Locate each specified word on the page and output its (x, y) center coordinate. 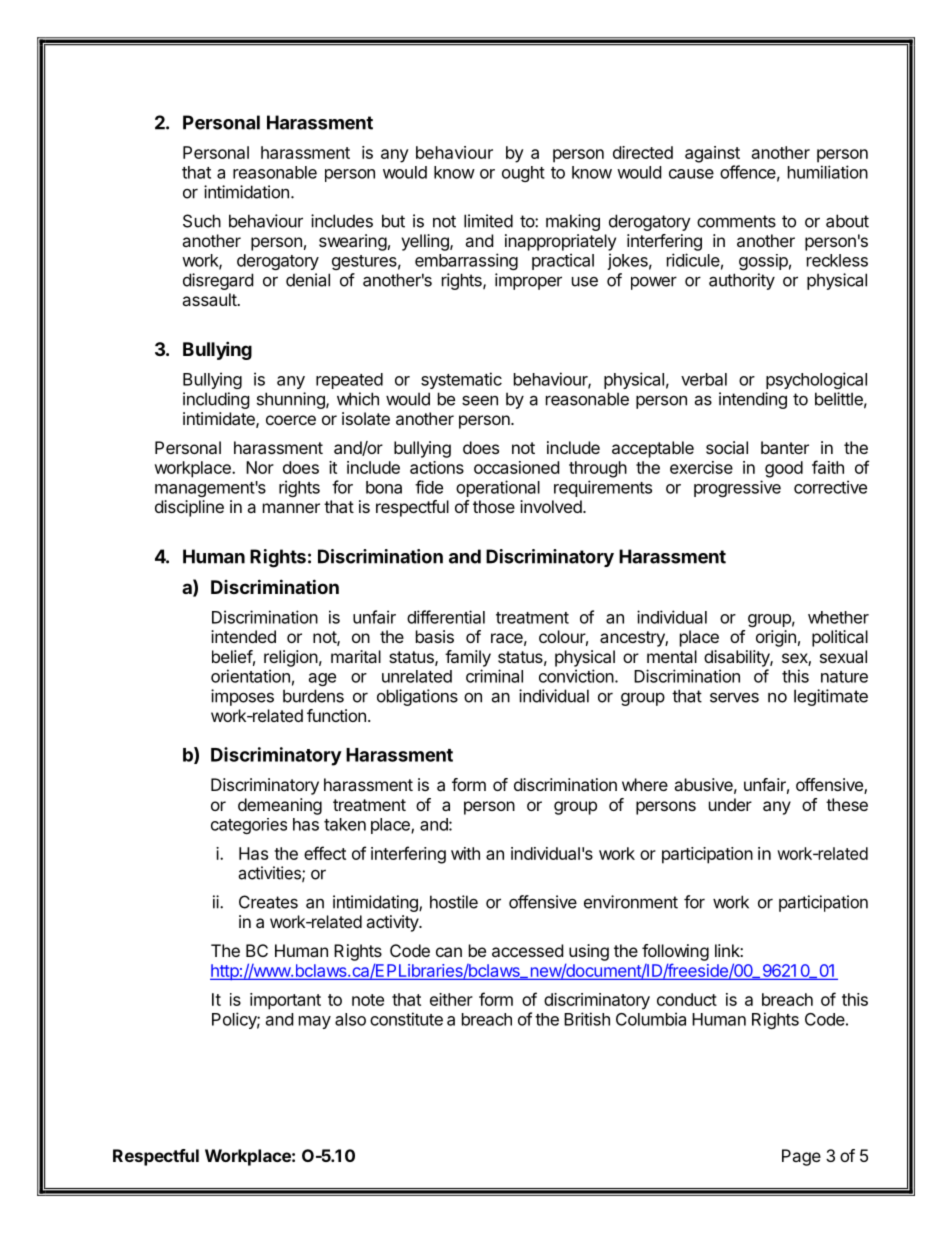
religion (291, 658)
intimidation (246, 192)
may (315, 1022)
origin (776, 638)
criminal (494, 676)
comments (736, 221)
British (587, 1019)
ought (523, 174)
